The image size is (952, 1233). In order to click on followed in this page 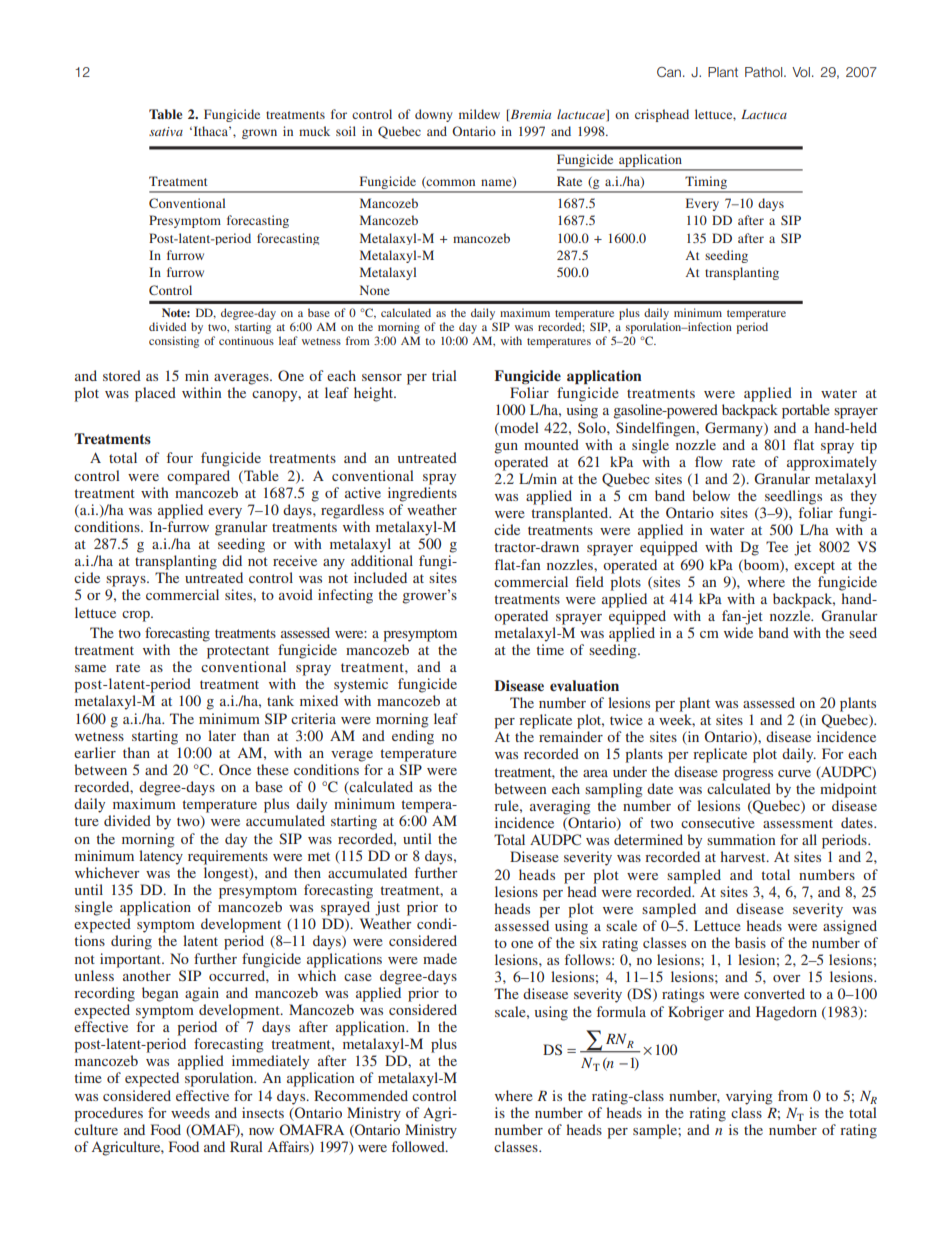, I will do `click(419, 1146)`.
